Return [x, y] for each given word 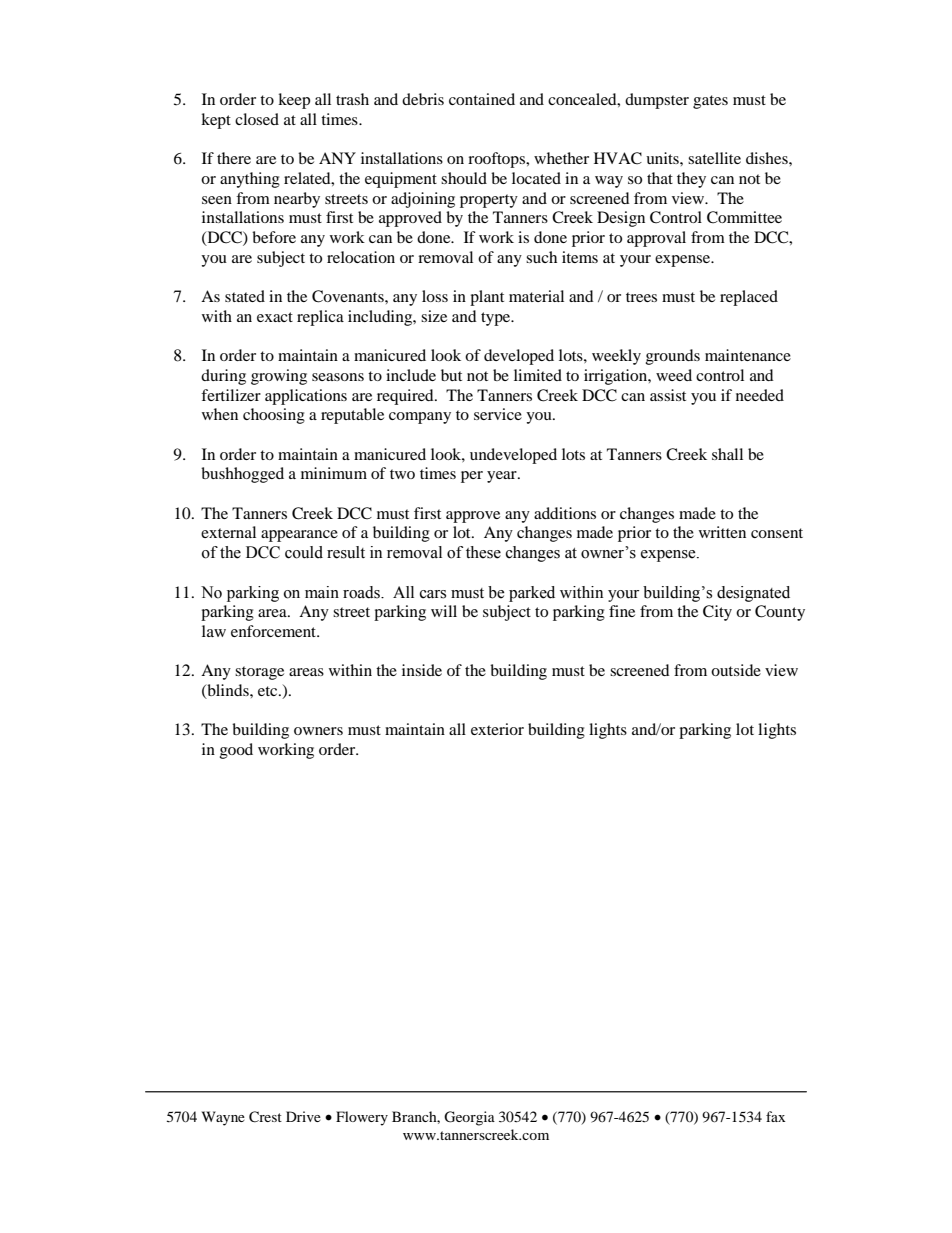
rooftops [497, 160]
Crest [265, 1117]
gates [710, 102]
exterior [497, 729]
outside [736, 670]
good [236, 751]
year [503, 477]
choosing [274, 416]
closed [257, 119]
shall [727, 454]
